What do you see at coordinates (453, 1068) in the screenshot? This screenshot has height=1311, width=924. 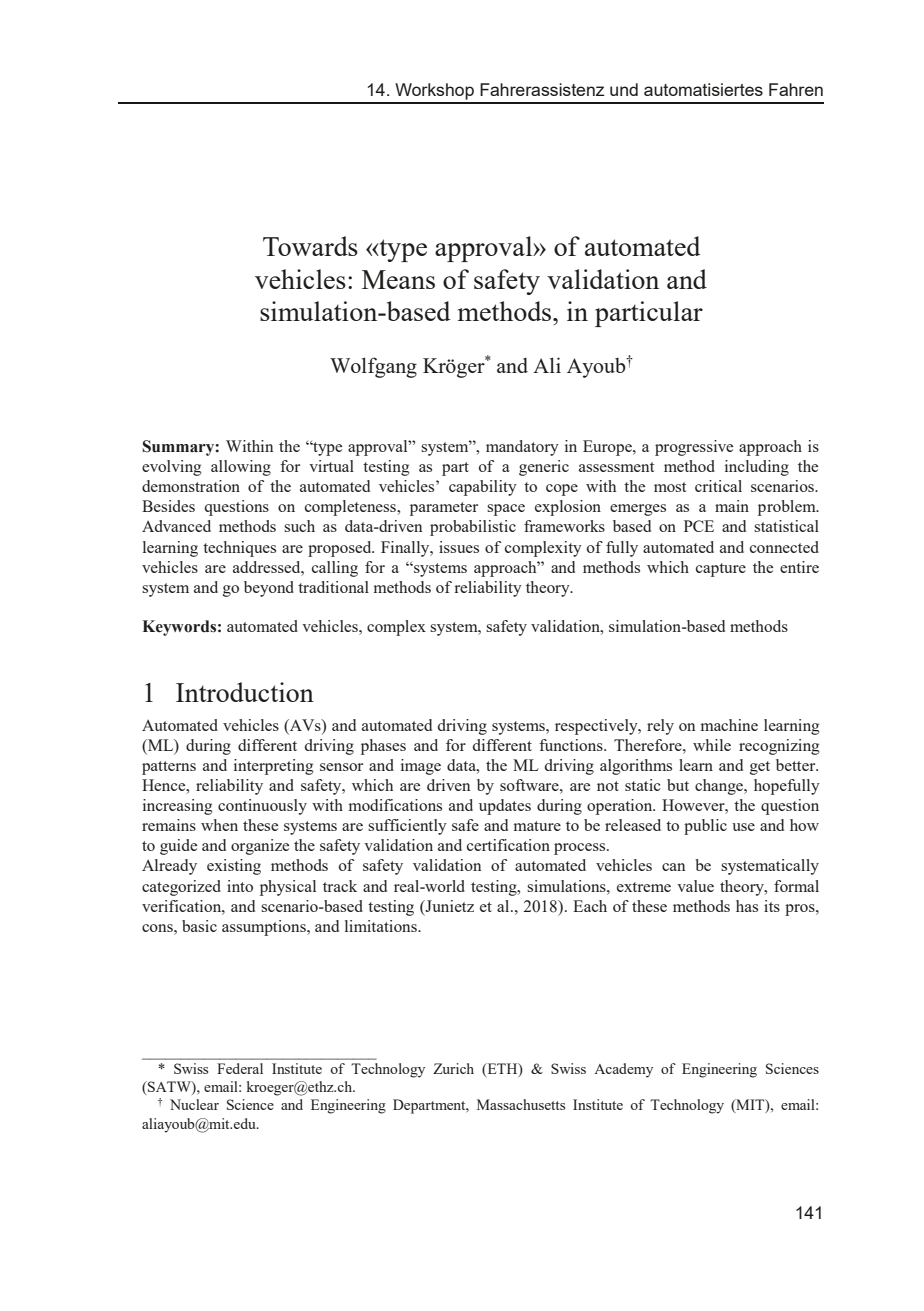 I see `Zurich` at bounding box center [453, 1068].
